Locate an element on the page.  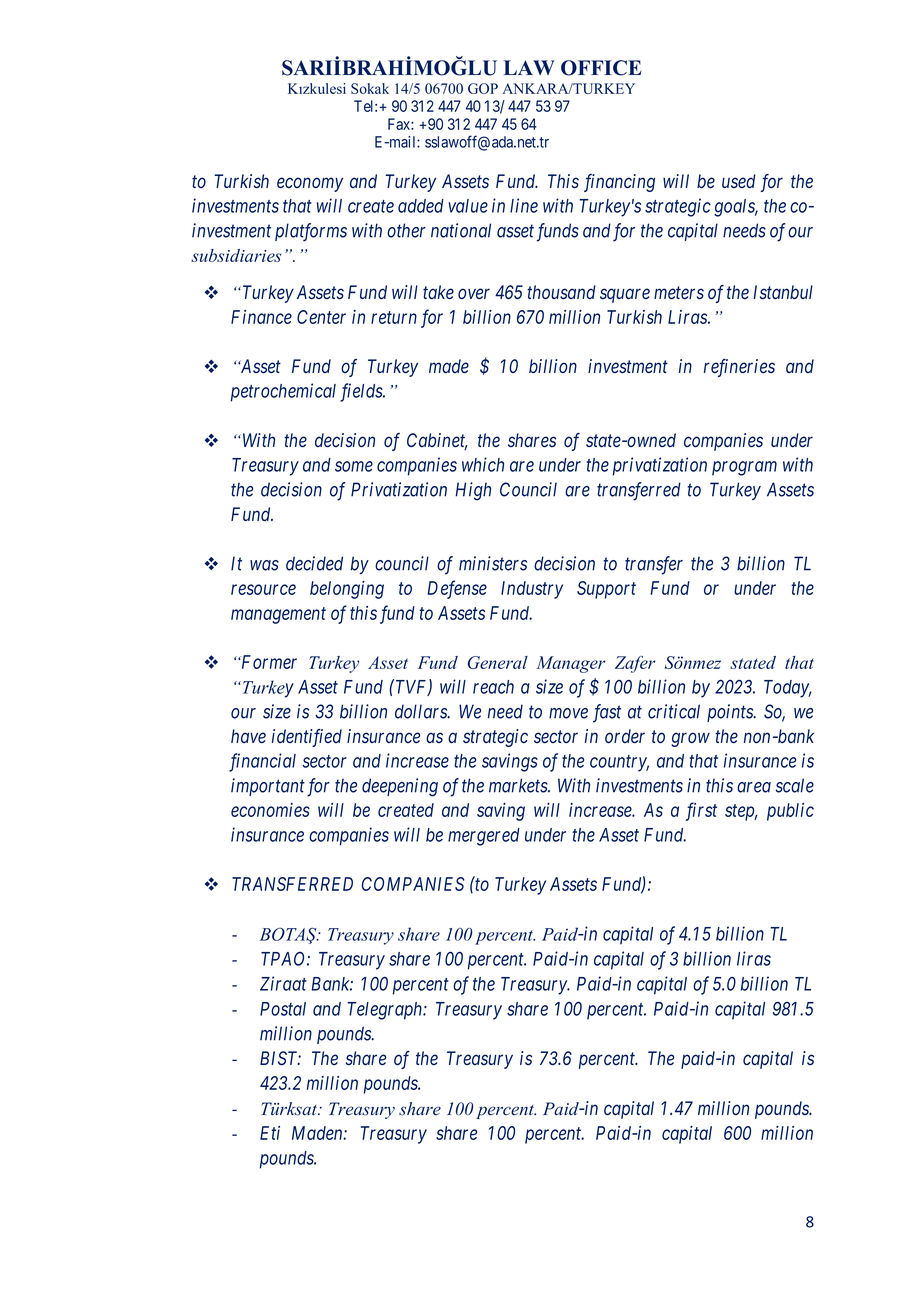
program is located at coordinates (744, 468).
